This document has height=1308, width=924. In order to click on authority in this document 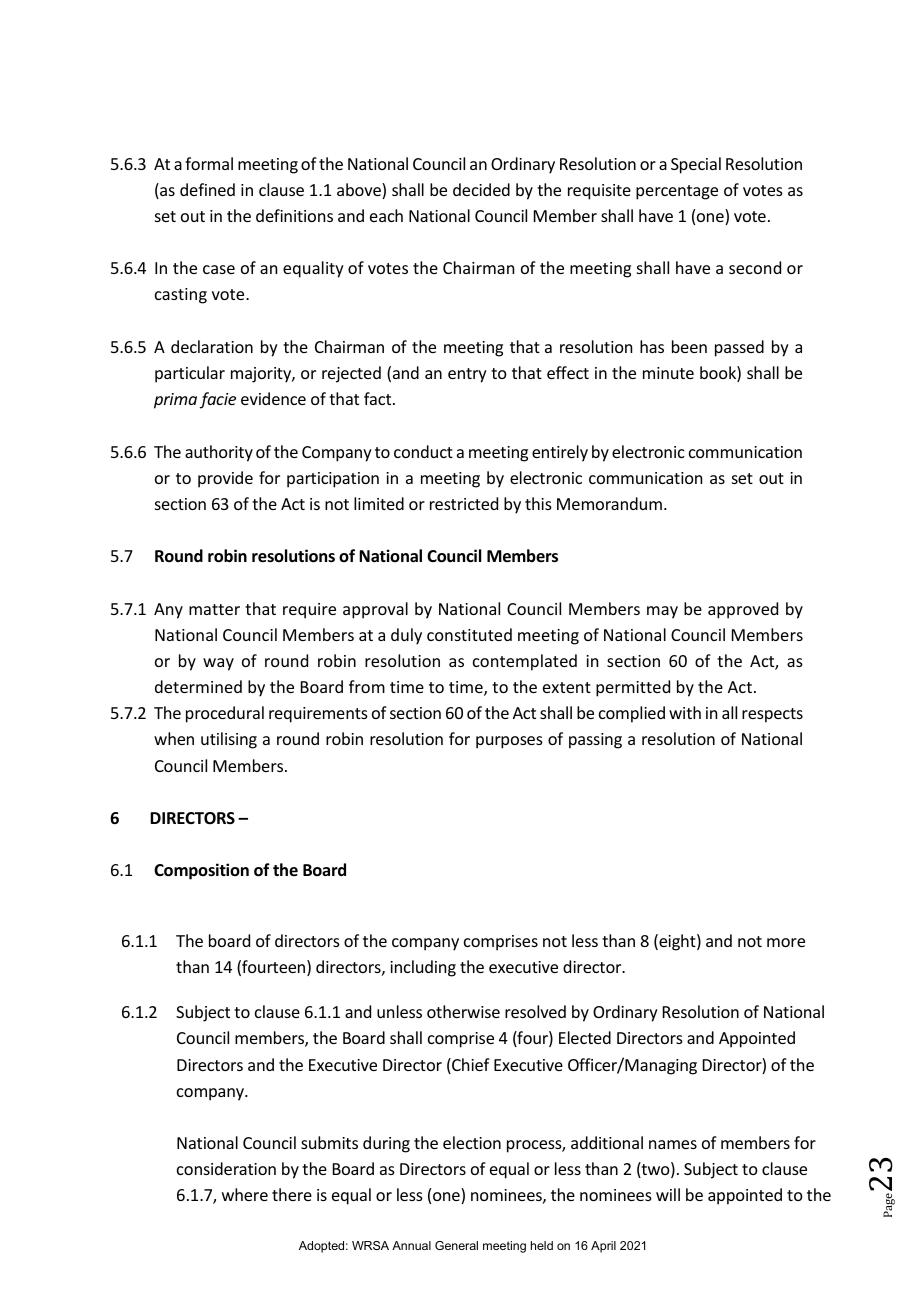, I will do `click(219, 453)`.
